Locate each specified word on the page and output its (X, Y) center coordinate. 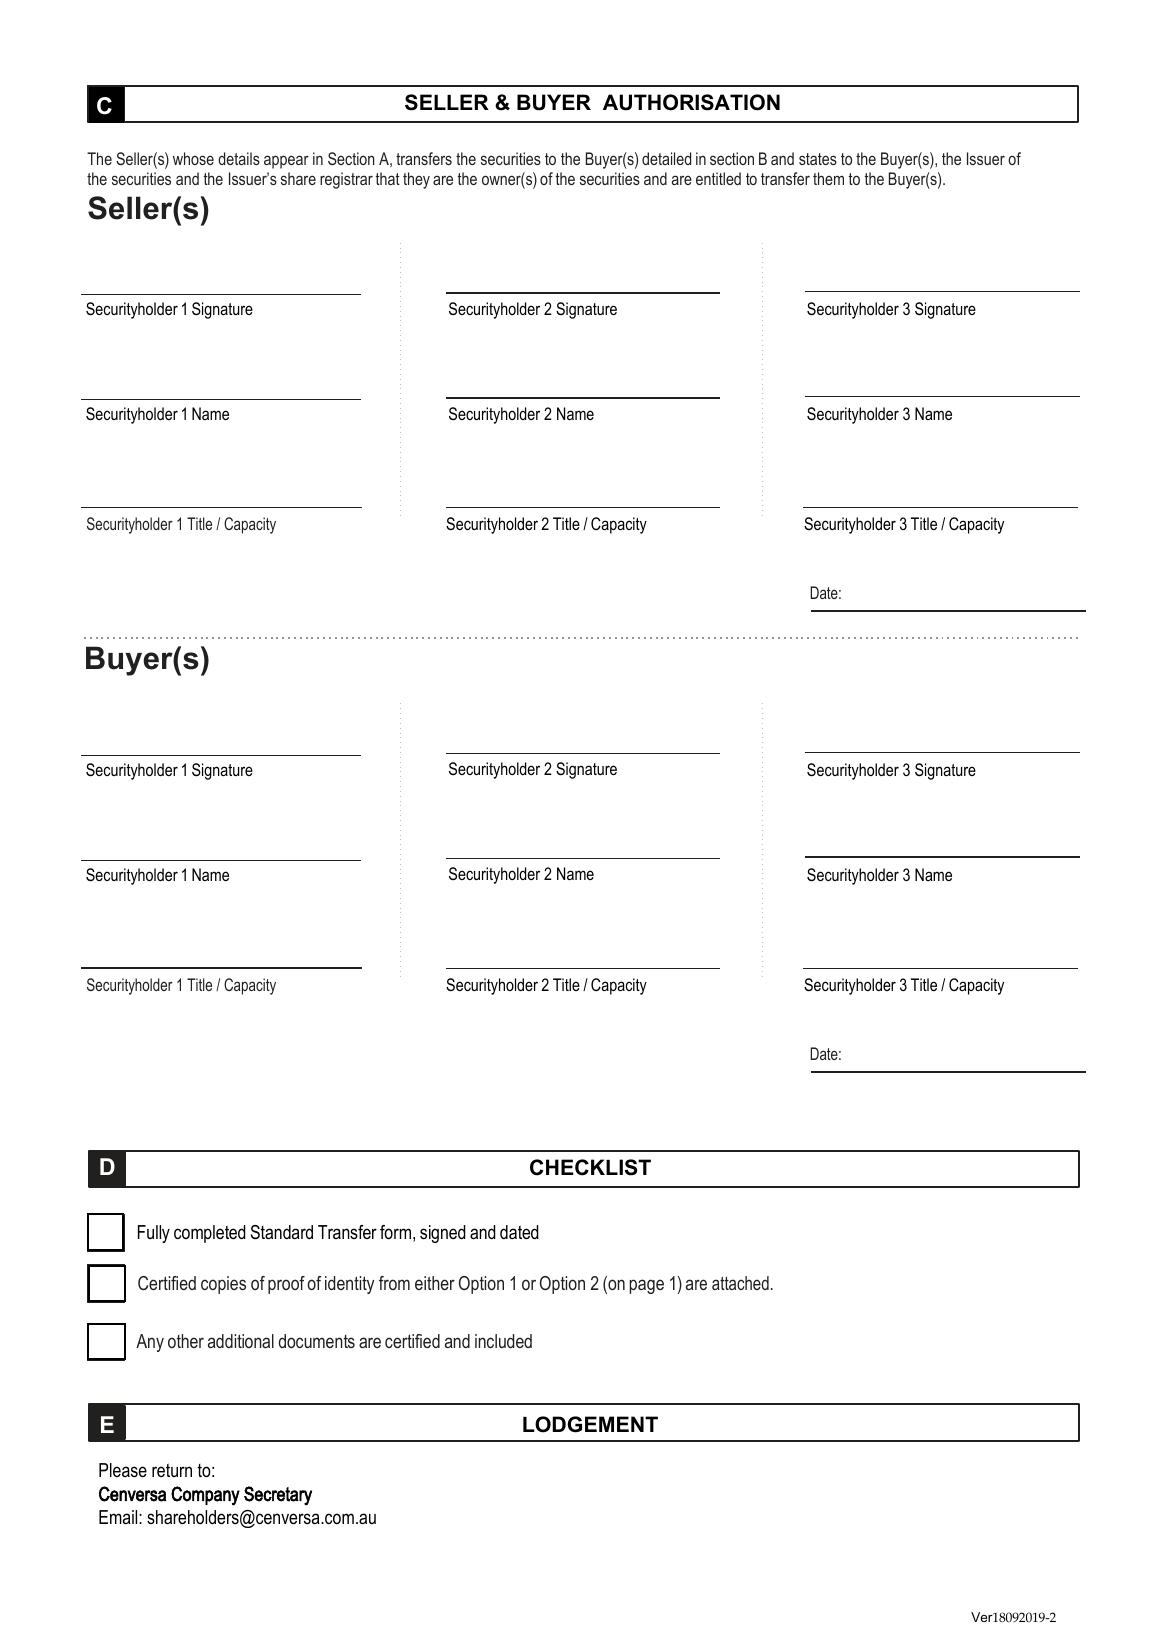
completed (210, 1234)
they (416, 180)
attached (740, 1283)
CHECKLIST (590, 1167)
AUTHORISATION (691, 102)
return (172, 1470)
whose (193, 158)
